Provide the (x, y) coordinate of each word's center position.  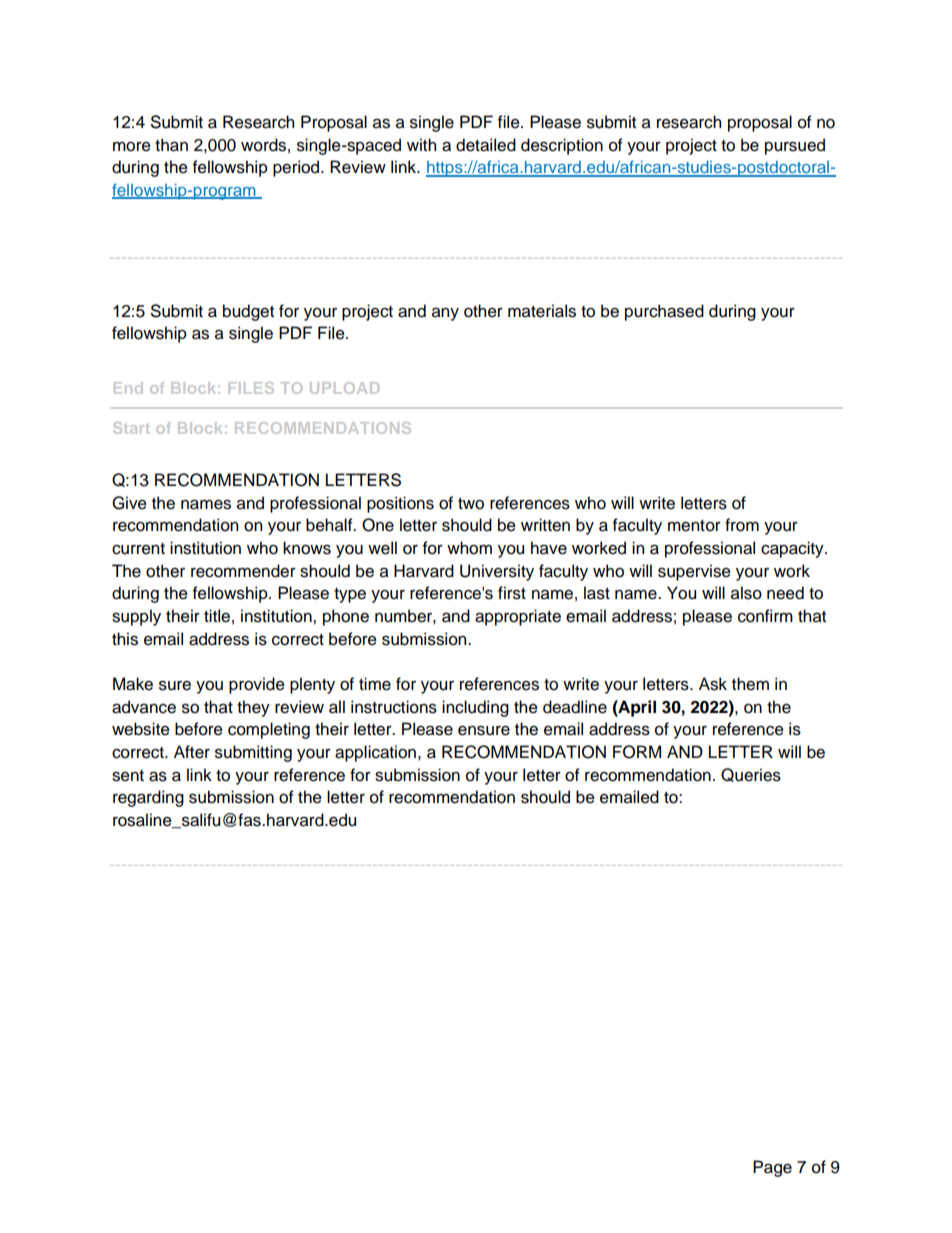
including (475, 708)
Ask (713, 684)
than (171, 145)
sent (128, 776)
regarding (148, 798)
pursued (795, 146)
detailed (486, 145)
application (375, 753)
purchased (664, 312)
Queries (751, 775)
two (471, 504)
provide (257, 685)
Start (131, 428)
